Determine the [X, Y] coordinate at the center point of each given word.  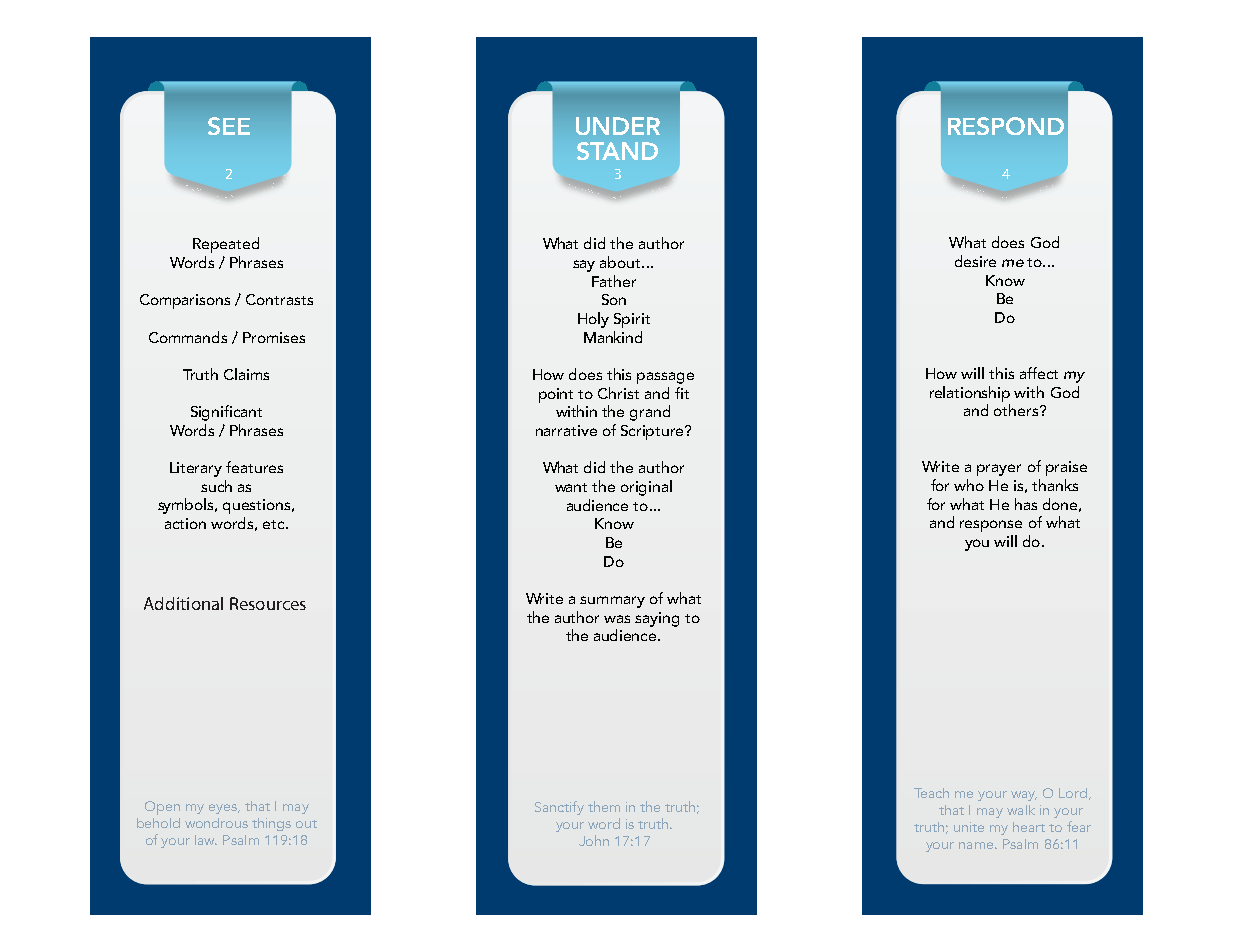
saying [657, 619]
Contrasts [279, 299]
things [271, 824]
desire [975, 261]
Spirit [632, 320]
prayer [999, 470]
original [646, 488]
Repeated [226, 245]
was [617, 619]
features [254, 467]
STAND [617, 151]
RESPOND [1006, 126]
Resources [268, 603]
